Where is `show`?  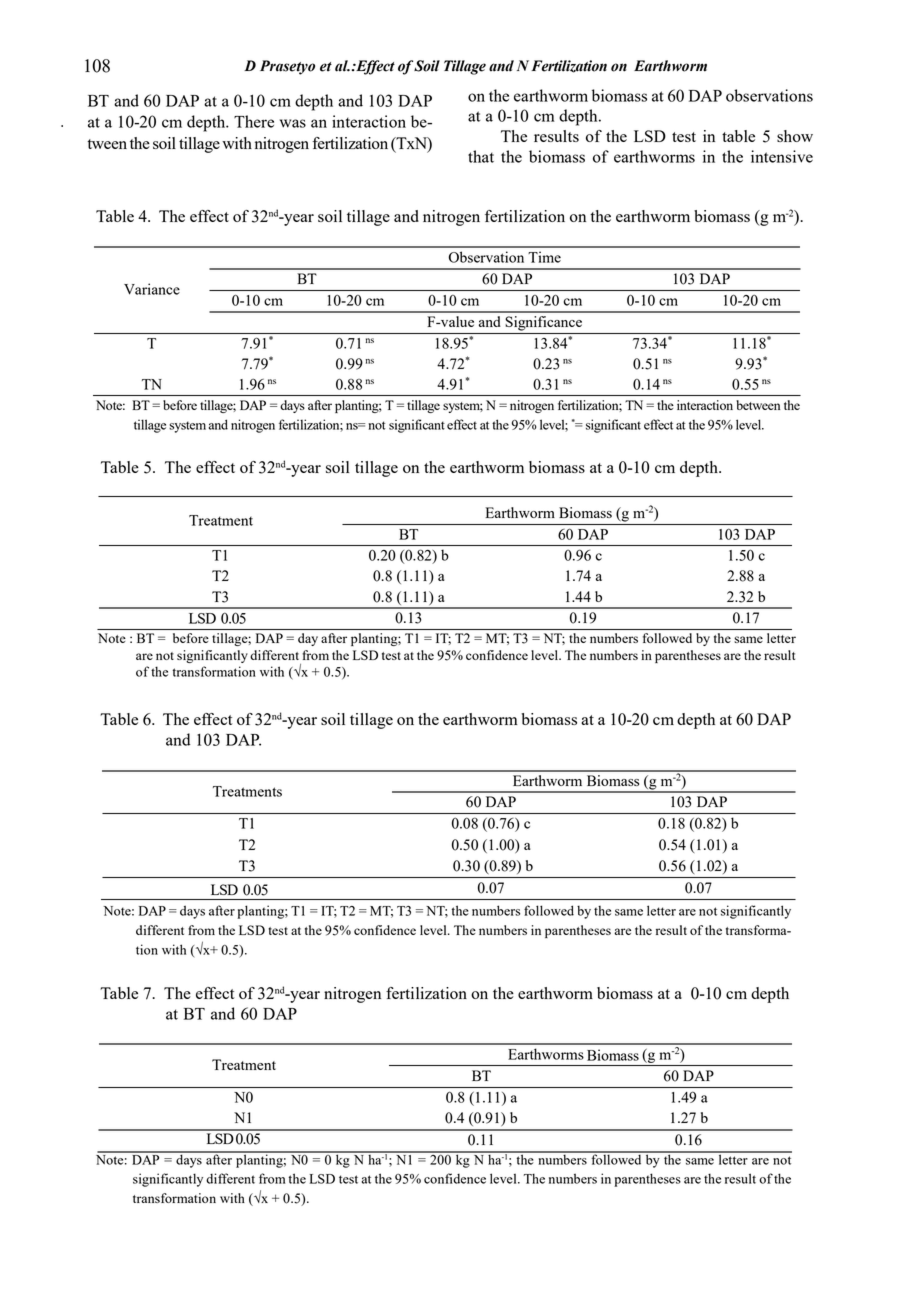
show is located at coordinates (795, 136).
